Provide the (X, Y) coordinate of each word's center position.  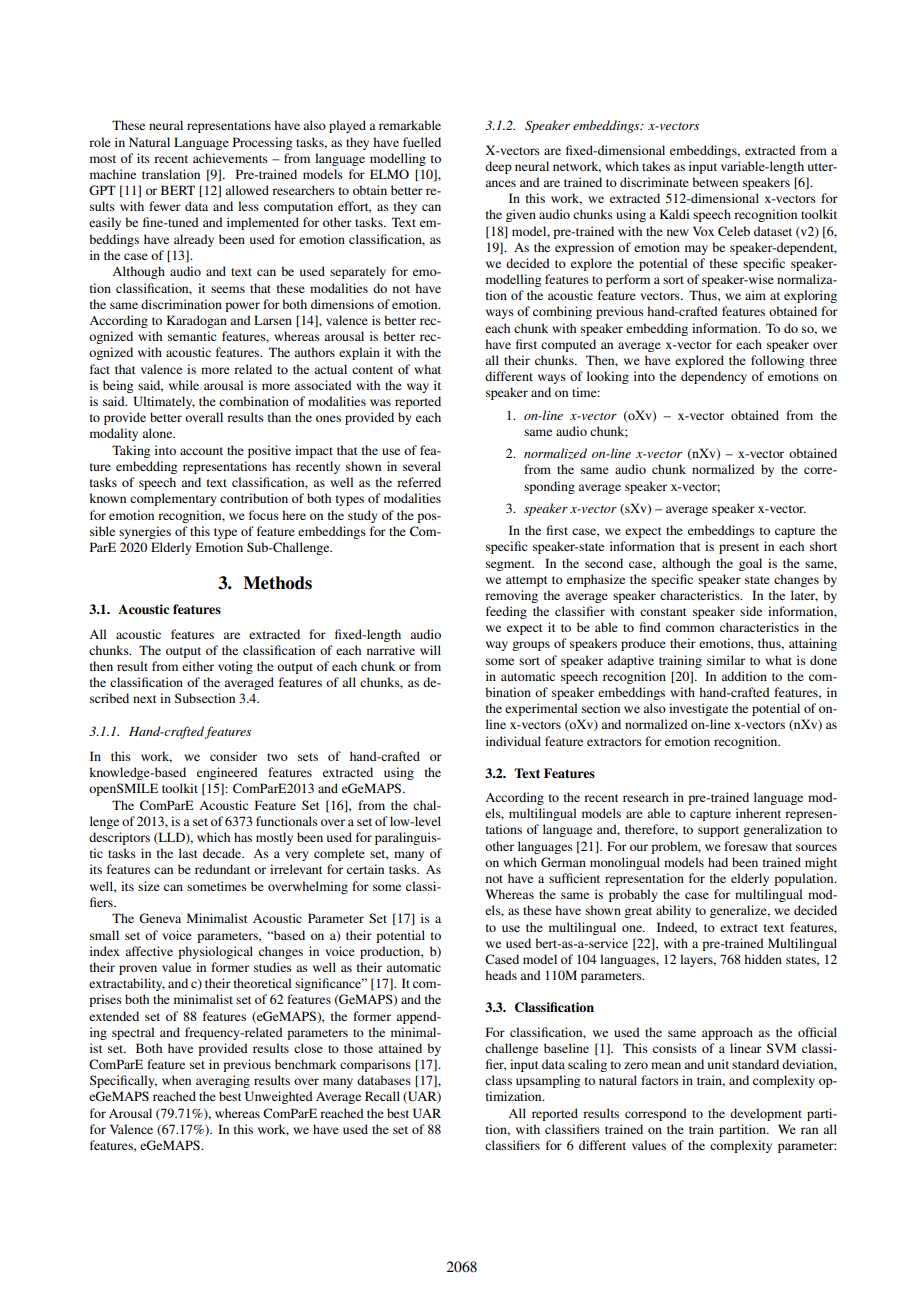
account (201, 451)
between (715, 182)
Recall (382, 1096)
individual (513, 741)
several (422, 466)
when (176, 1080)
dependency (714, 377)
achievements (230, 158)
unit (718, 1064)
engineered (227, 773)
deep (498, 167)
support (718, 831)
